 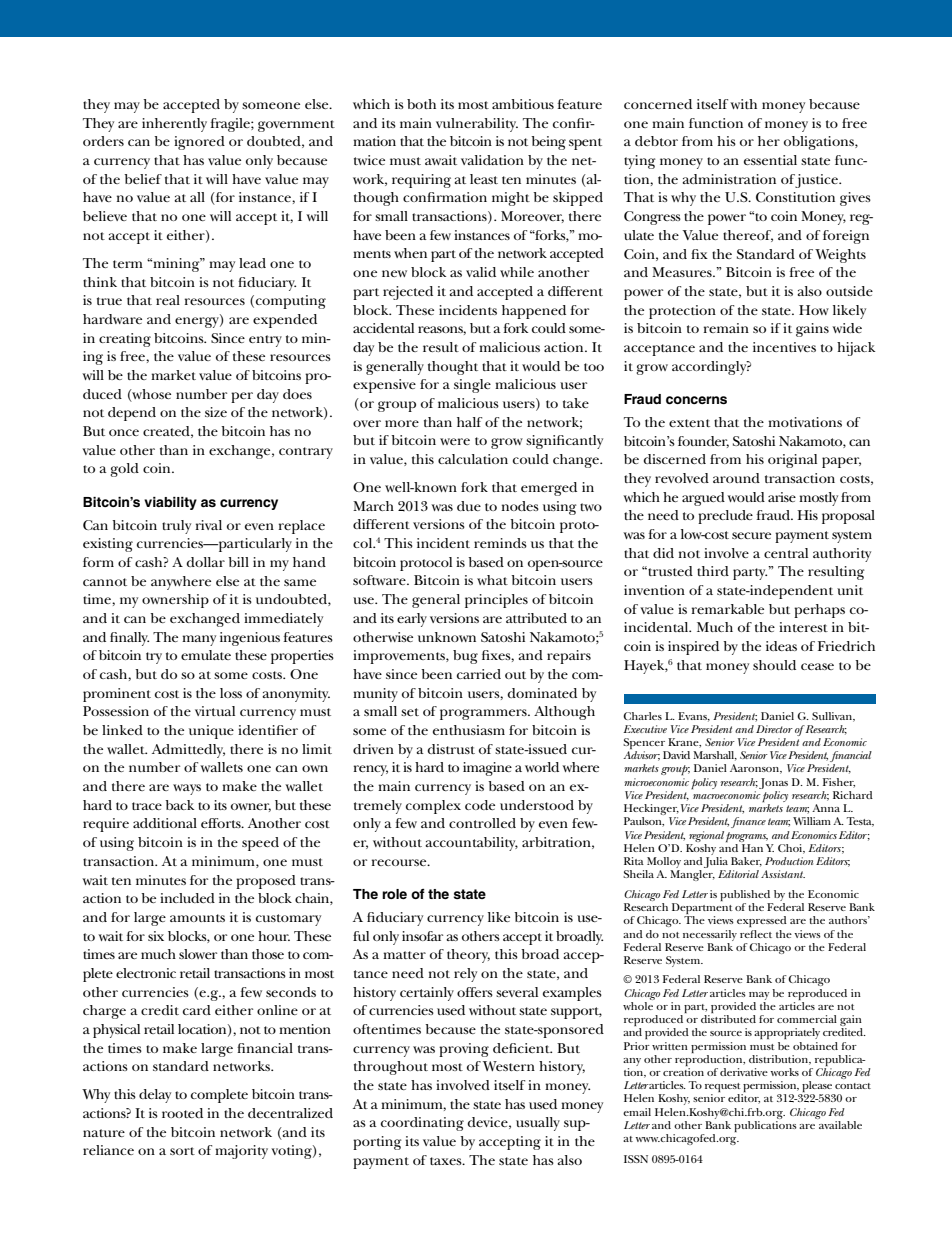 I want to click on coordinating, so click(x=422, y=1124).
